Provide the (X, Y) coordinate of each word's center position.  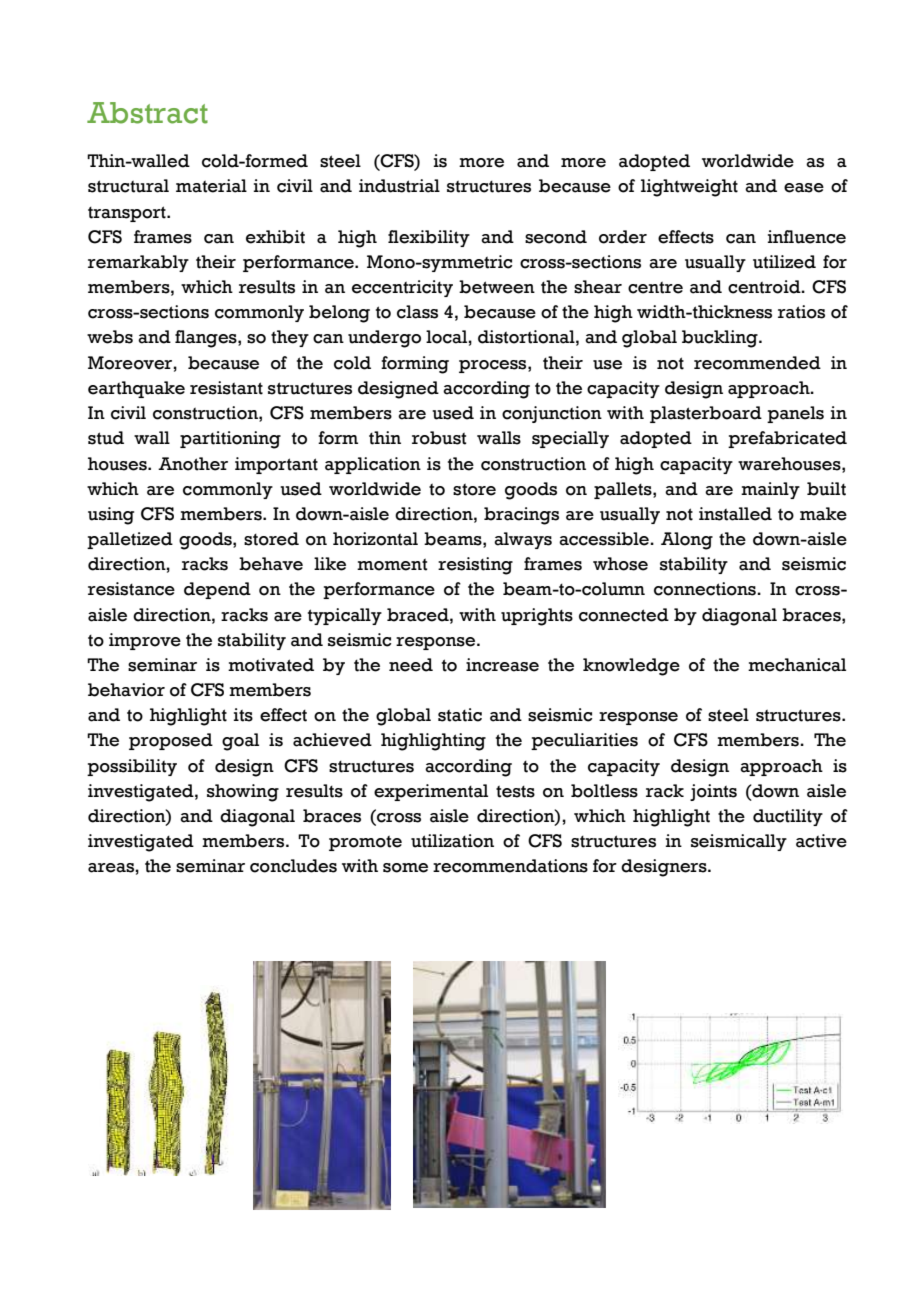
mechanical (797, 665)
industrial (399, 186)
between (497, 287)
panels (795, 414)
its (243, 715)
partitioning (230, 440)
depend (217, 590)
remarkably (138, 263)
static (460, 715)
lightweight (689, 188)
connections (706, 589)
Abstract (147, 113)
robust (439, 438)
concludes (293, 866)
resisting (475, 566)
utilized (784, 262)
